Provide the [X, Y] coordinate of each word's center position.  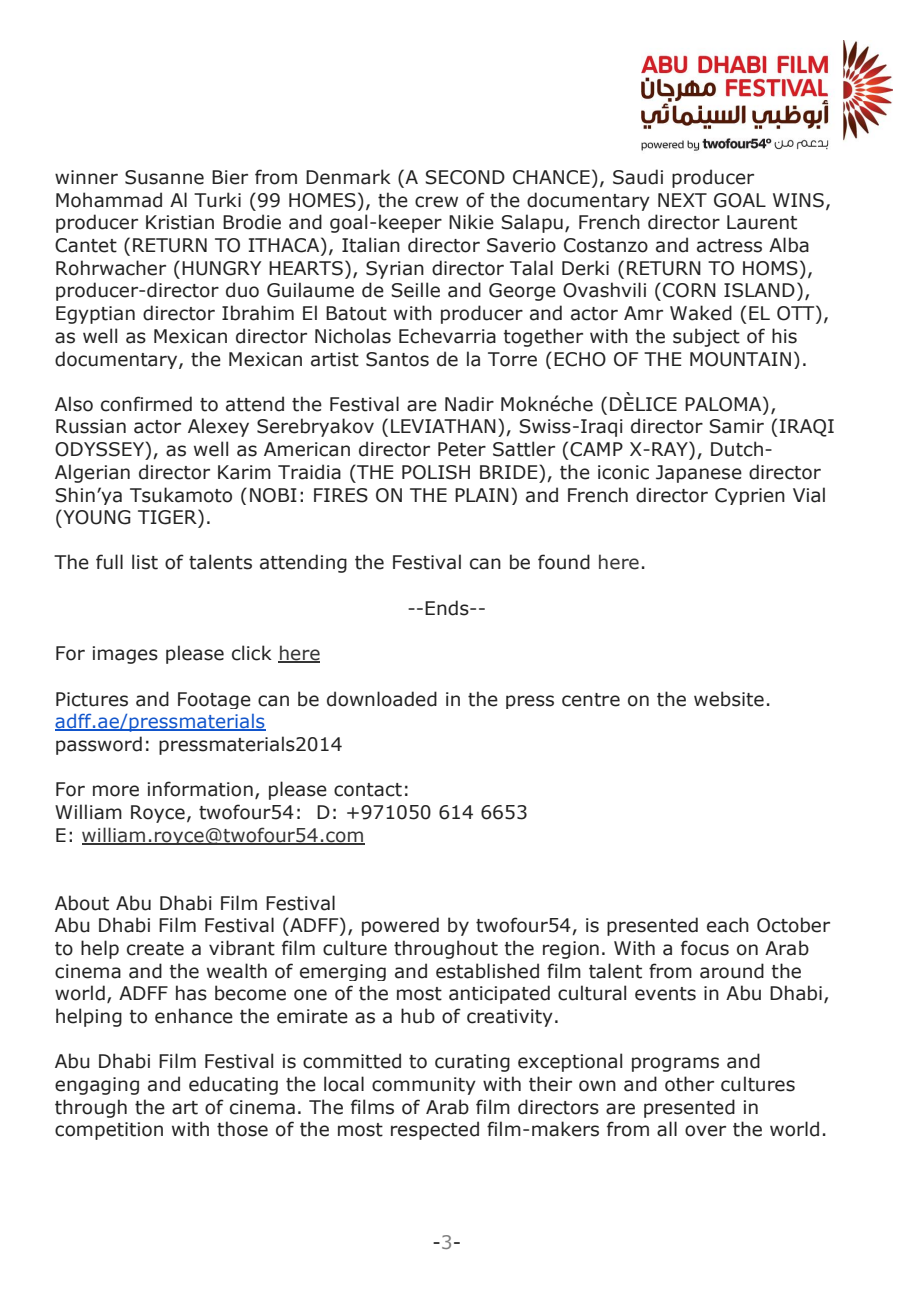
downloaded [382, 699]
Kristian [180, 222]
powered [400, 926]
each [728, 925]
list [145, 562]
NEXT [682, 200]
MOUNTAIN [740, 359]
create [155, 949]
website [729, 699]
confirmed [146, 404]
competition [109, 1131]
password [99, 745]
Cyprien [750, 496]
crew [436, 202]
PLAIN [482, 495]
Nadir [469, 404]
